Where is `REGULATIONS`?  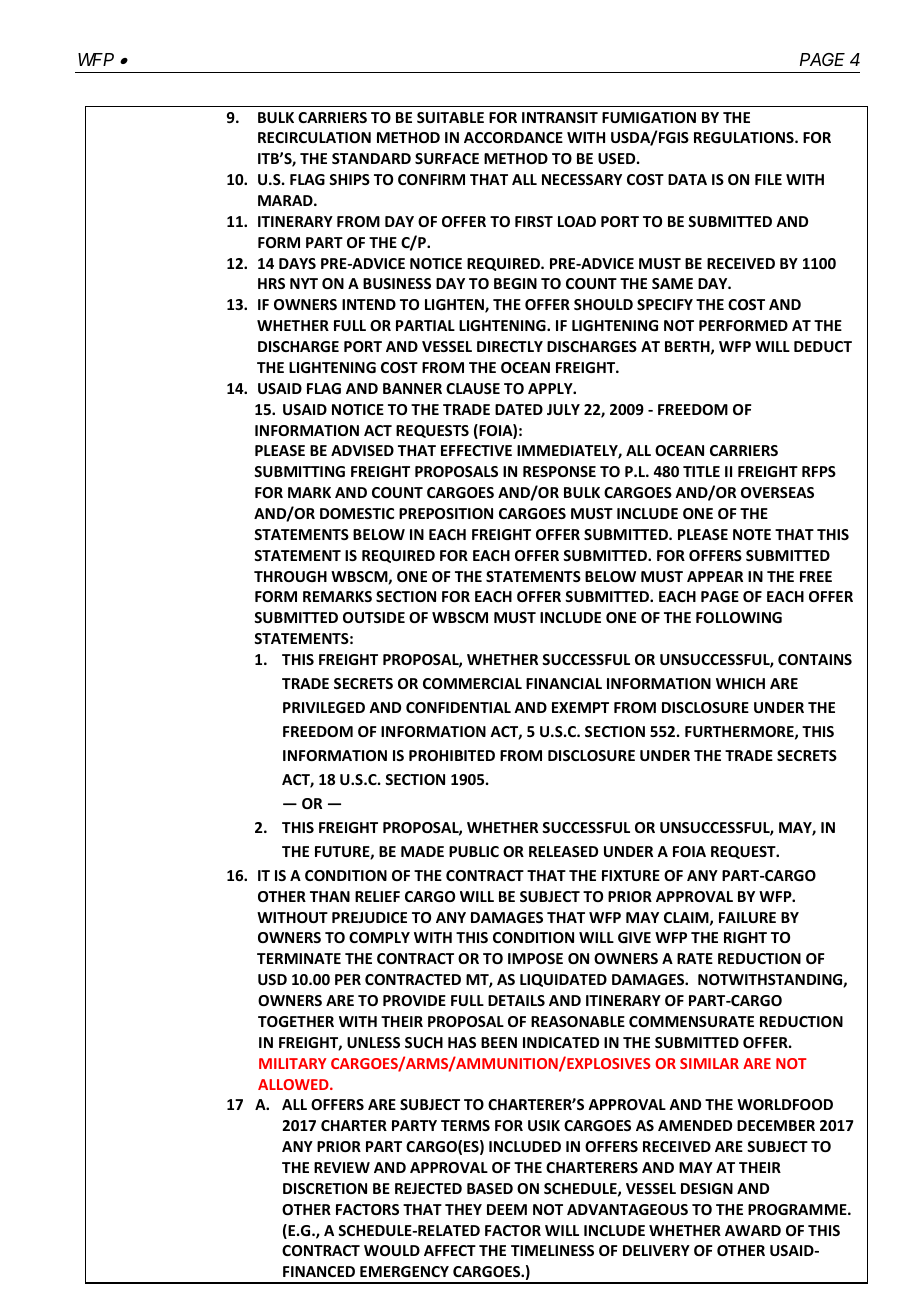
REGULATIONS is located at coordinates (745, 137).
